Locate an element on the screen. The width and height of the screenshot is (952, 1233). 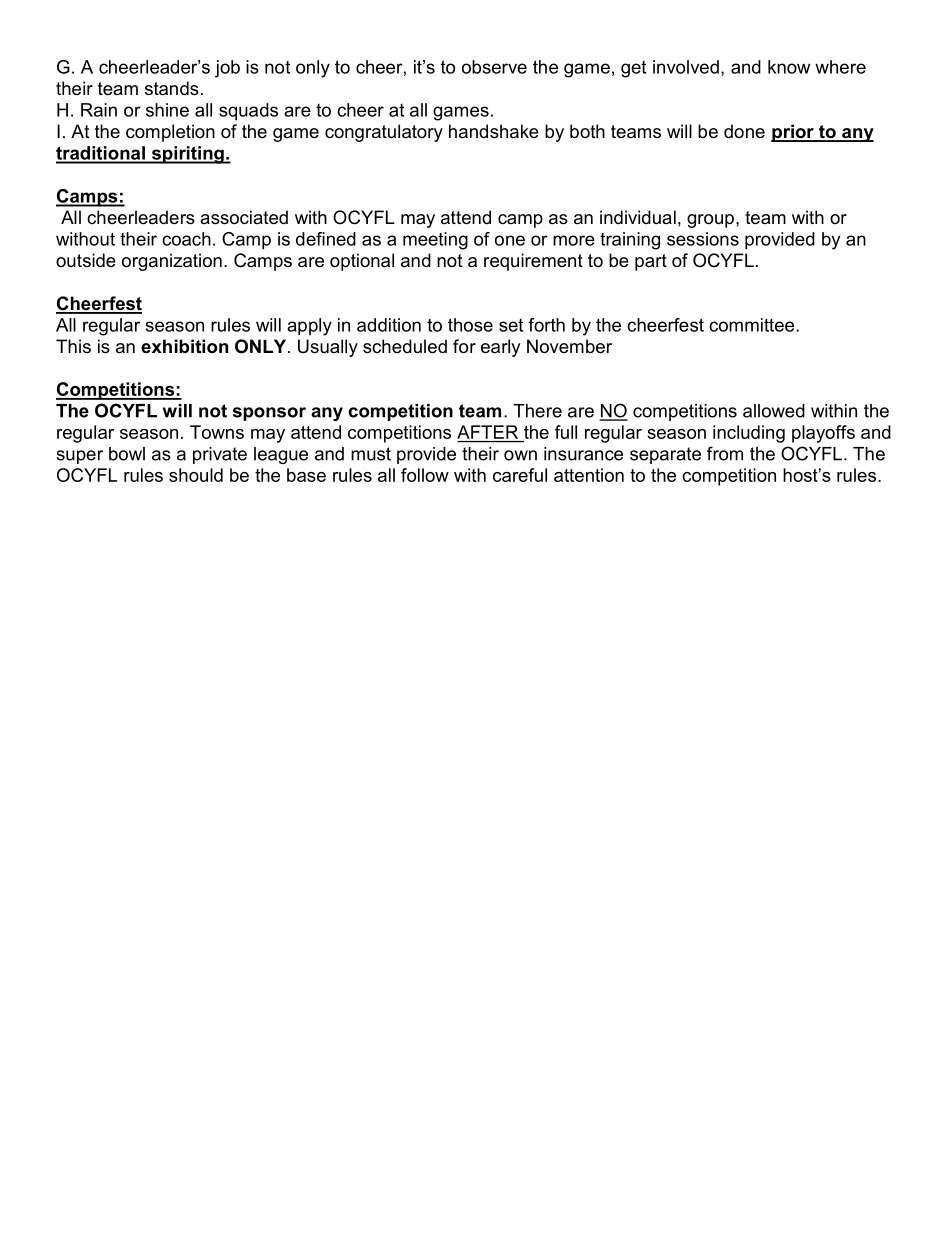
stands is located at coordinates (172, 88).
